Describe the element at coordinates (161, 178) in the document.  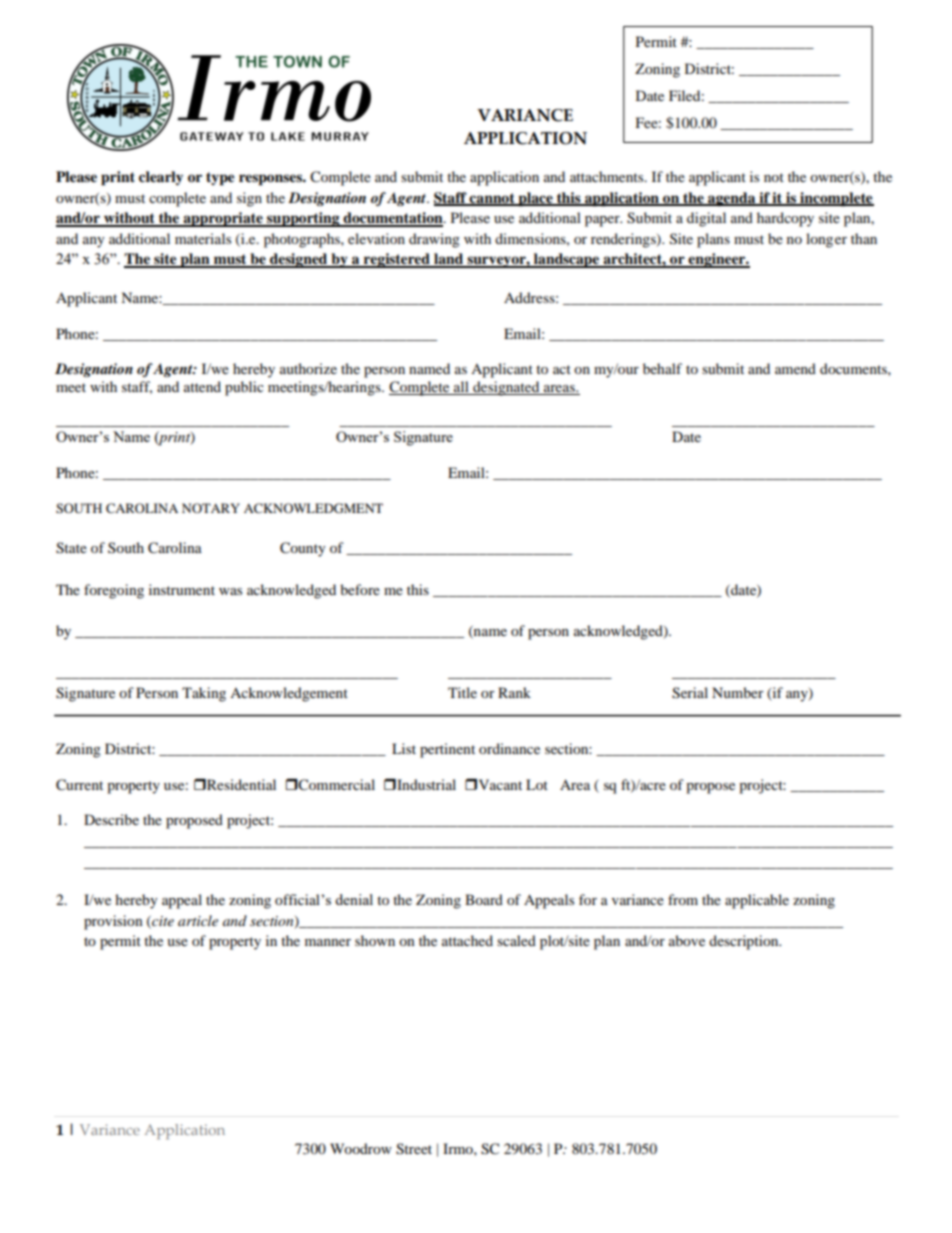
I see `clearly` at that location.
